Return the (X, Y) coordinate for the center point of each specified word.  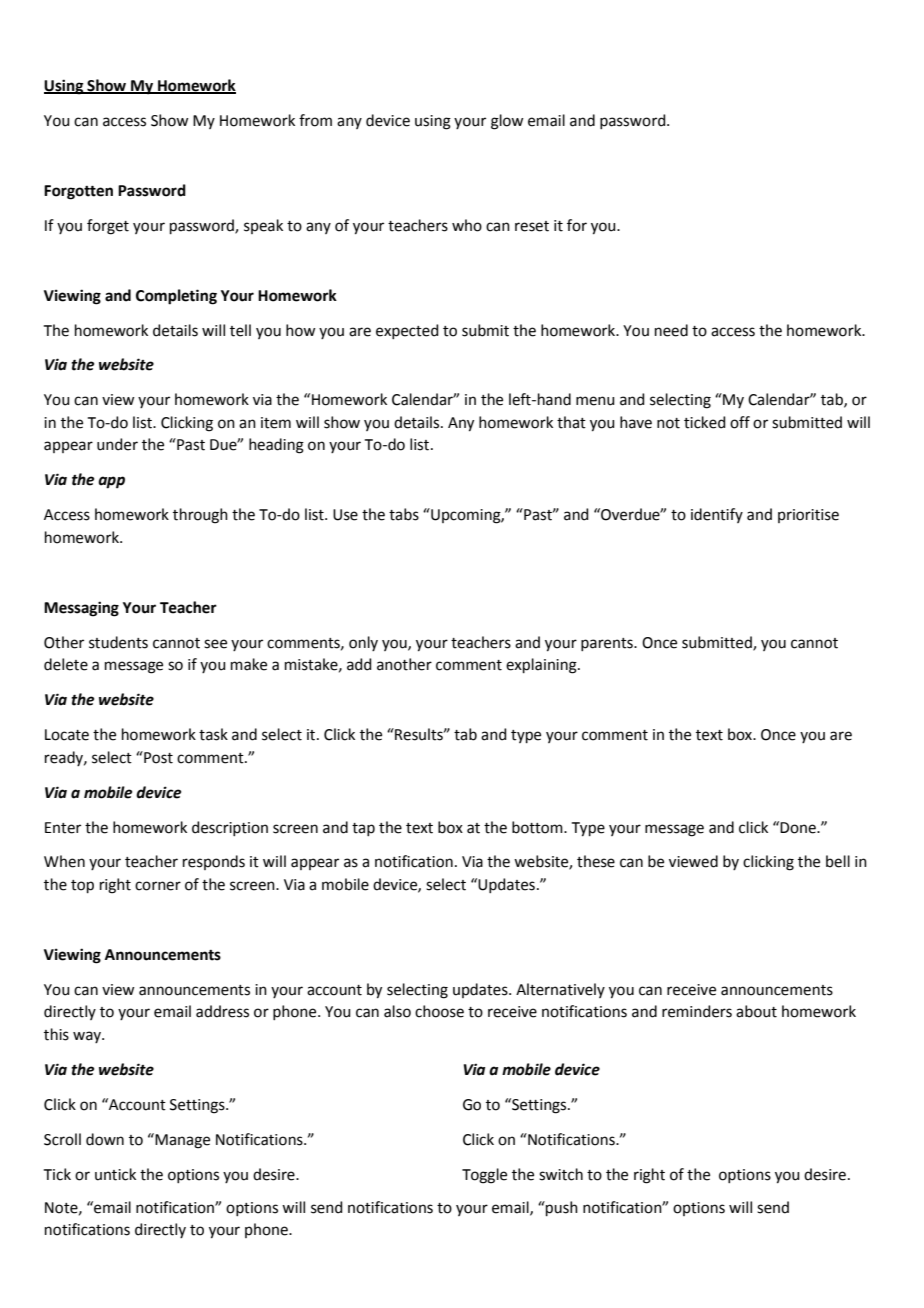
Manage (181, 1141)
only (363, 643)
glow (507, 122)
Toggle (484, 1176)
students (118, 642)
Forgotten (78, 192)
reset (532, 226)
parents (608, 644)
